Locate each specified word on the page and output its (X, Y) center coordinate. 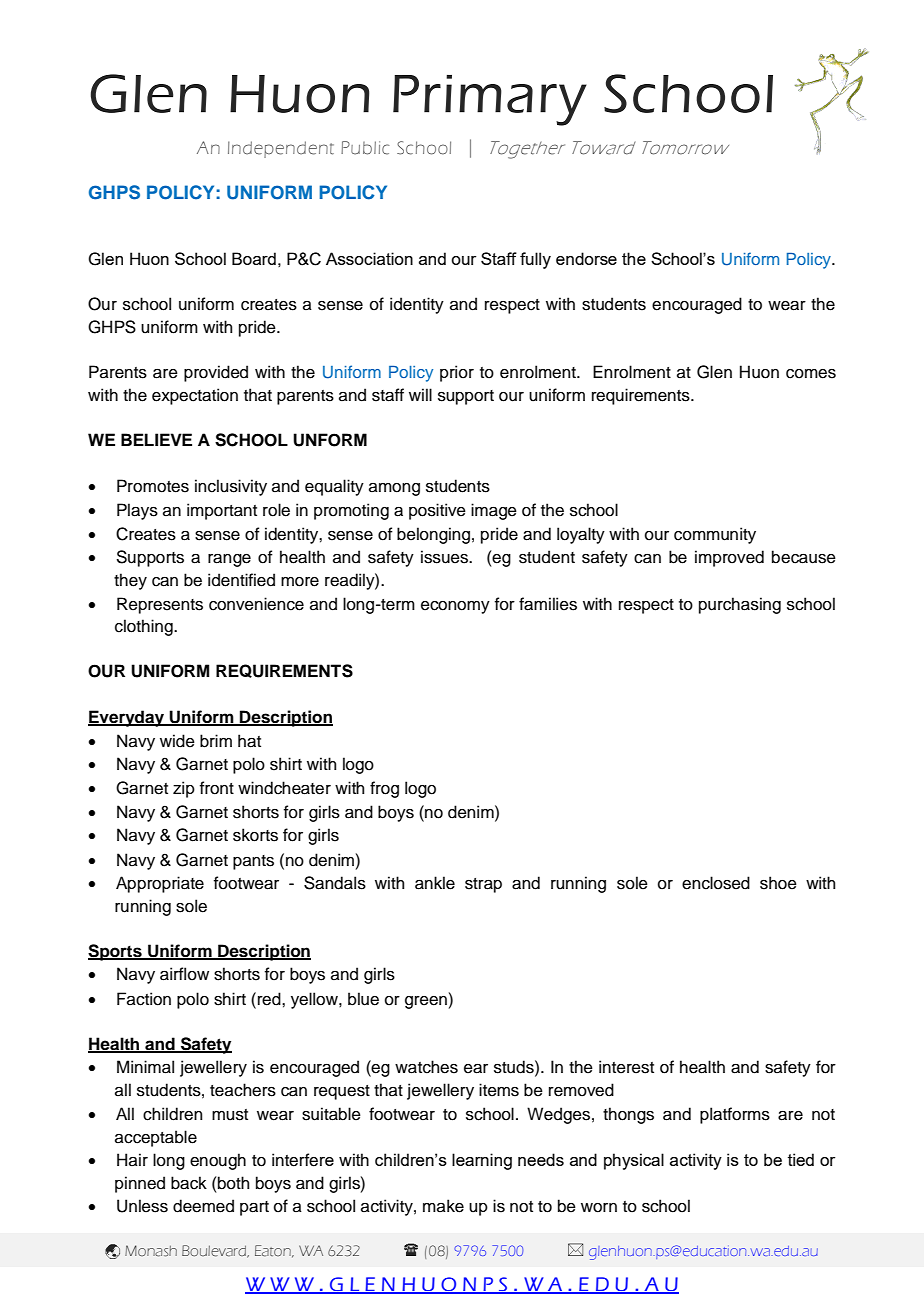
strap (483, 885)
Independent (281, 149)
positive (437, 511)
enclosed (716, 883)
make (443, 1206)
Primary (490, 100)
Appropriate (160, 884)
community (715, 535)
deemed (203, 1206)
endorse (586, 258)
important (222, 511)
